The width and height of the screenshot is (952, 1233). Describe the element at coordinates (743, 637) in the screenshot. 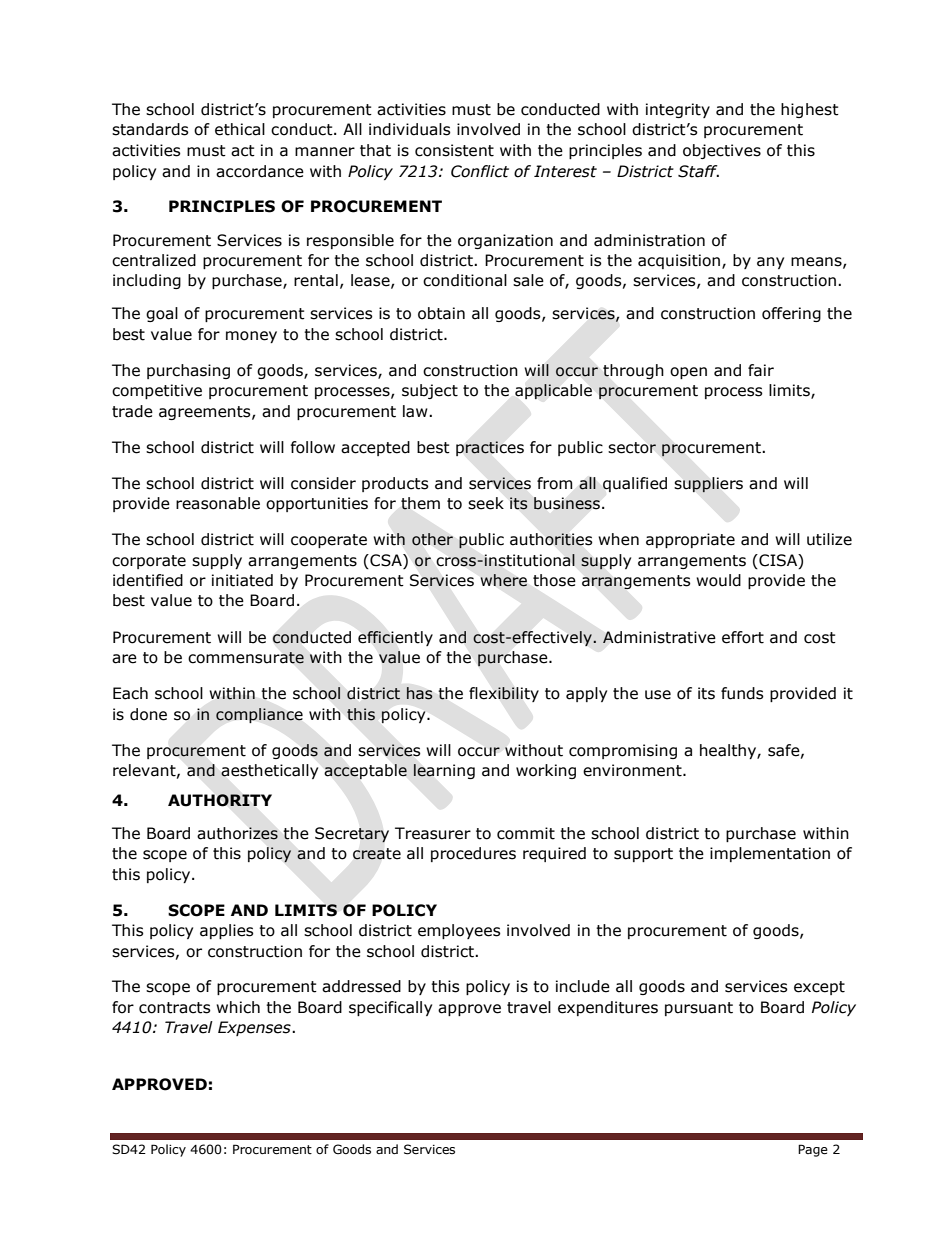

I see `effort` at that location.
